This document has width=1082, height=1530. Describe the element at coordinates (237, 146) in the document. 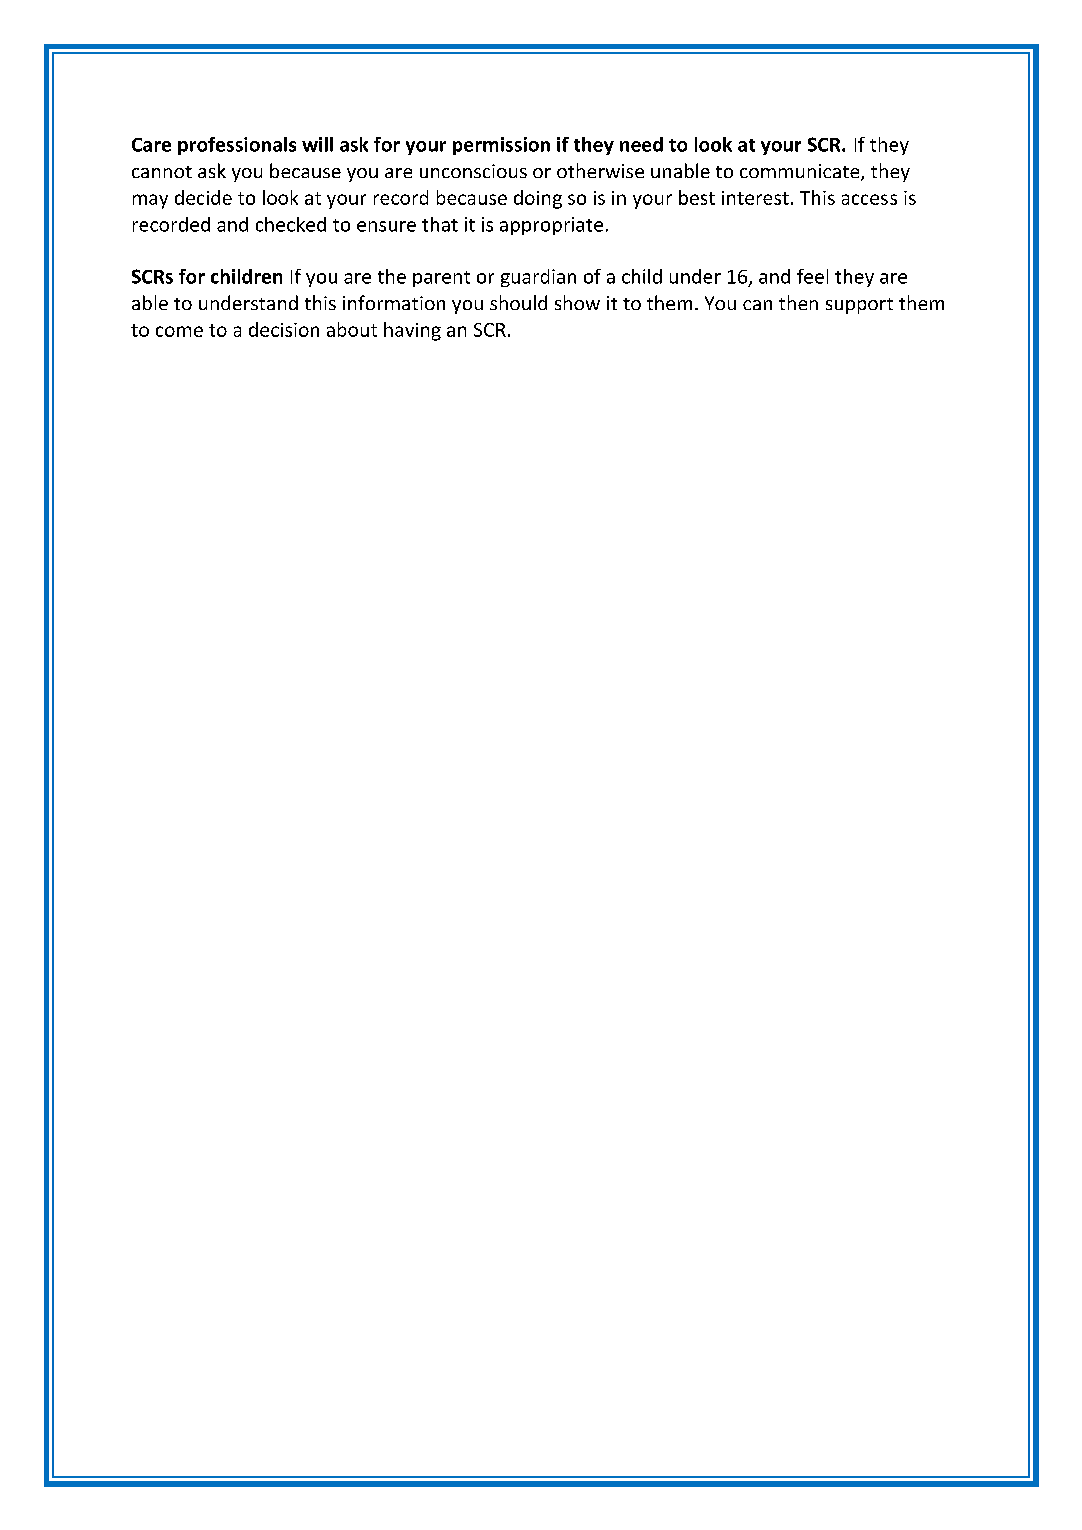

I see `professionals` at that location.
